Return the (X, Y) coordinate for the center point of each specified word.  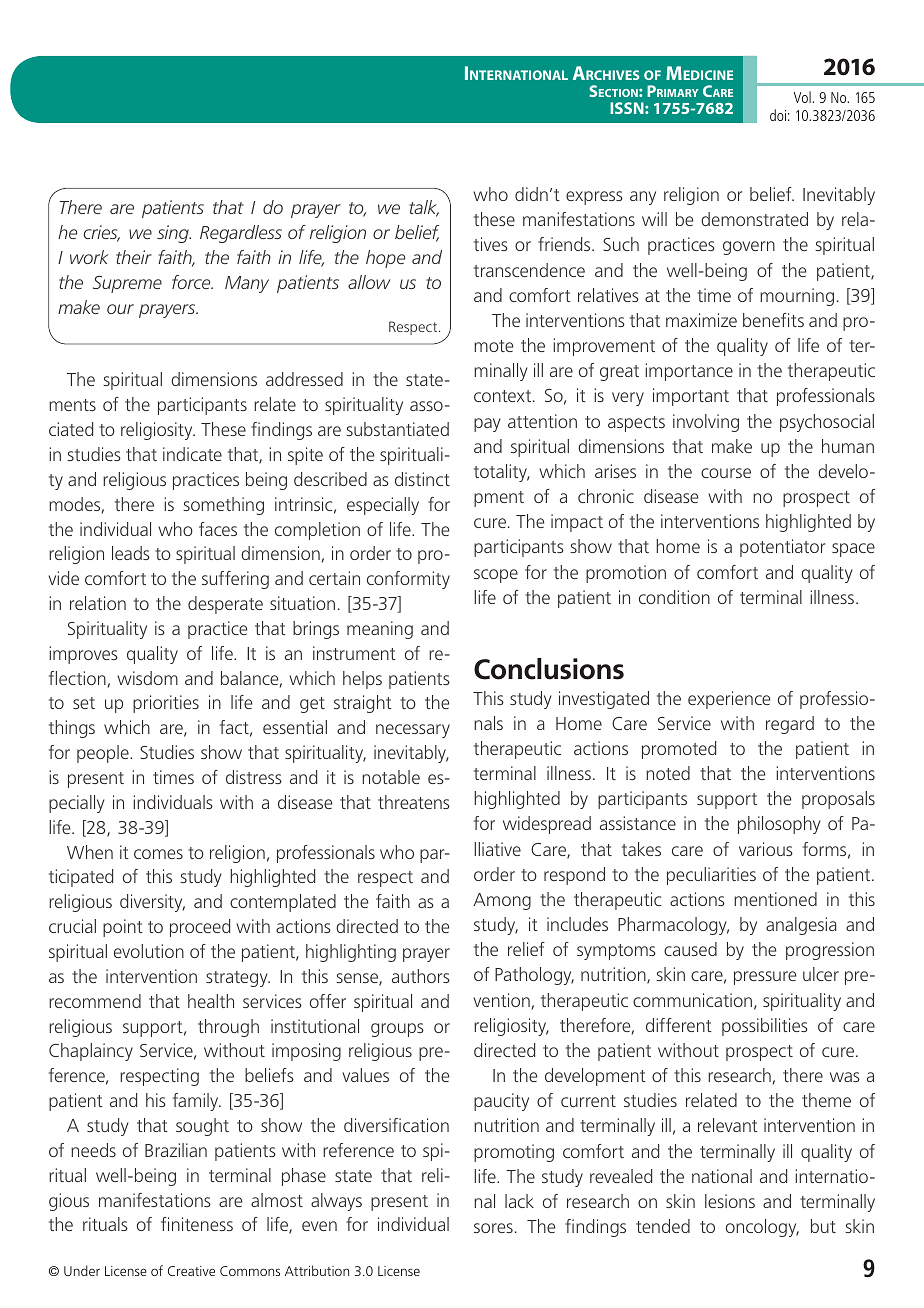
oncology (762, 1228)
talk (424, 208)
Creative (191, 1271)
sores (493, 1228)
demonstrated (754, 219)
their (134, 257)
